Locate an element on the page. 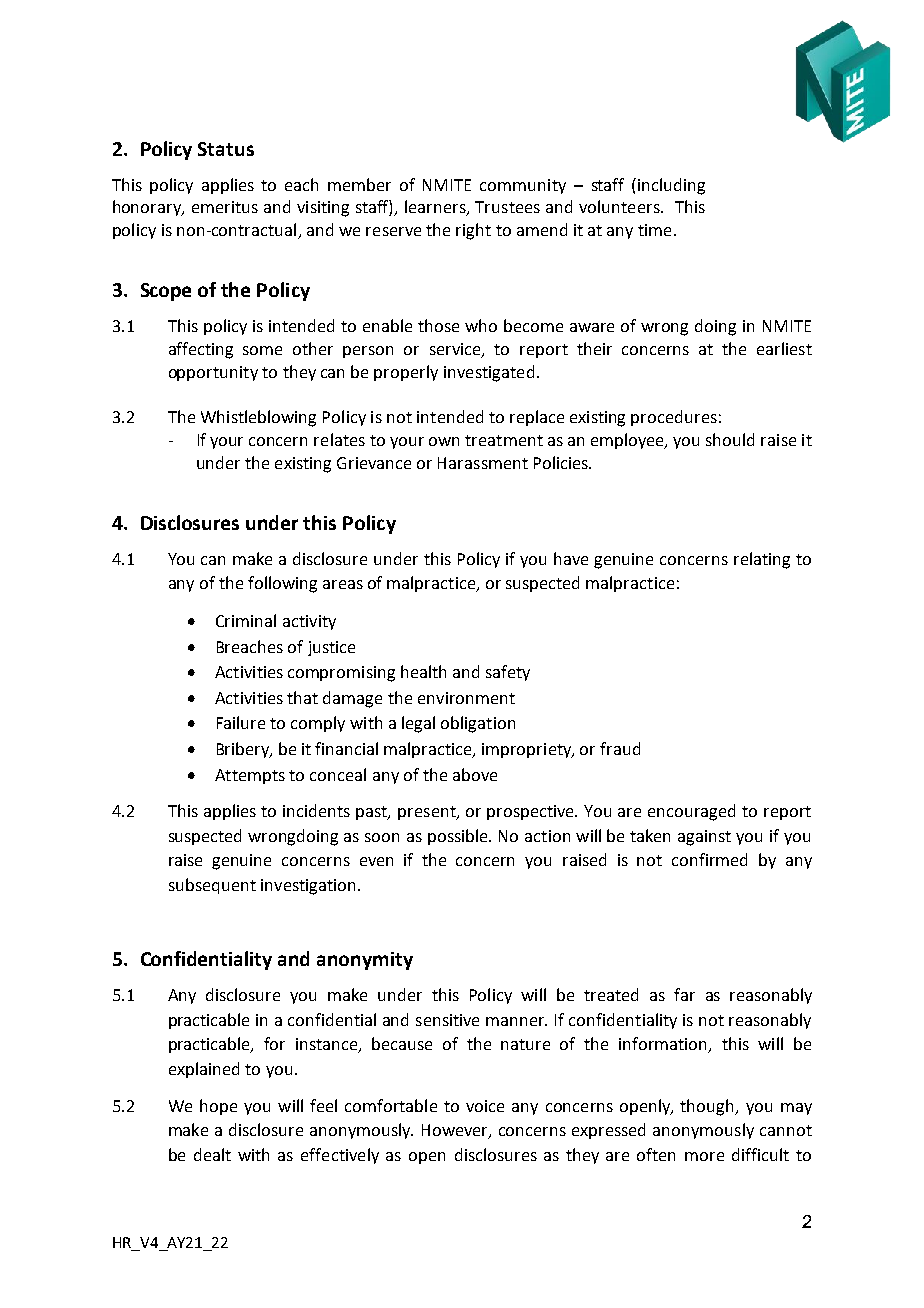  safety is located at coordinates (508, 673).
